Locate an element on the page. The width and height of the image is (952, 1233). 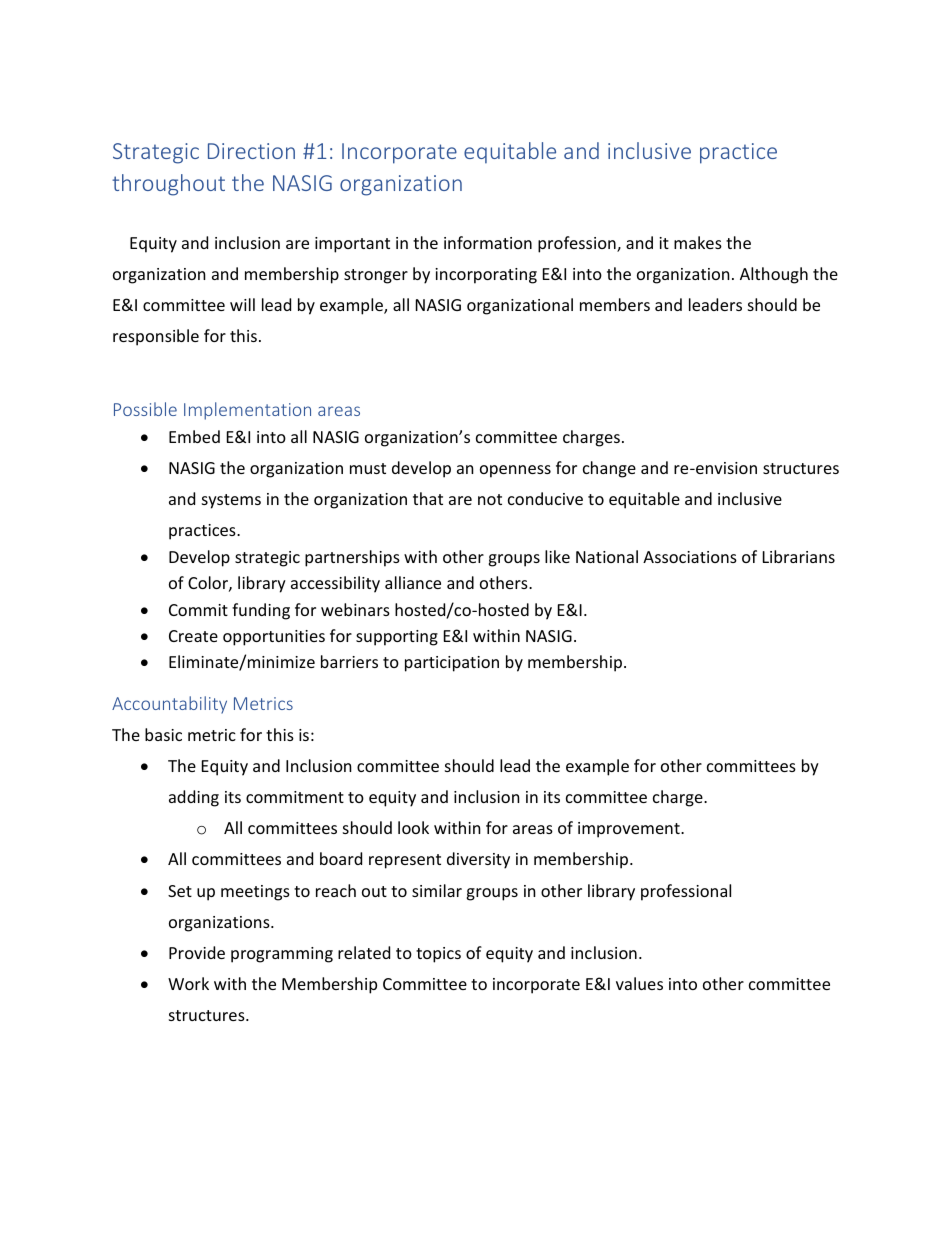
adding is located at coordinates (194, 798).
